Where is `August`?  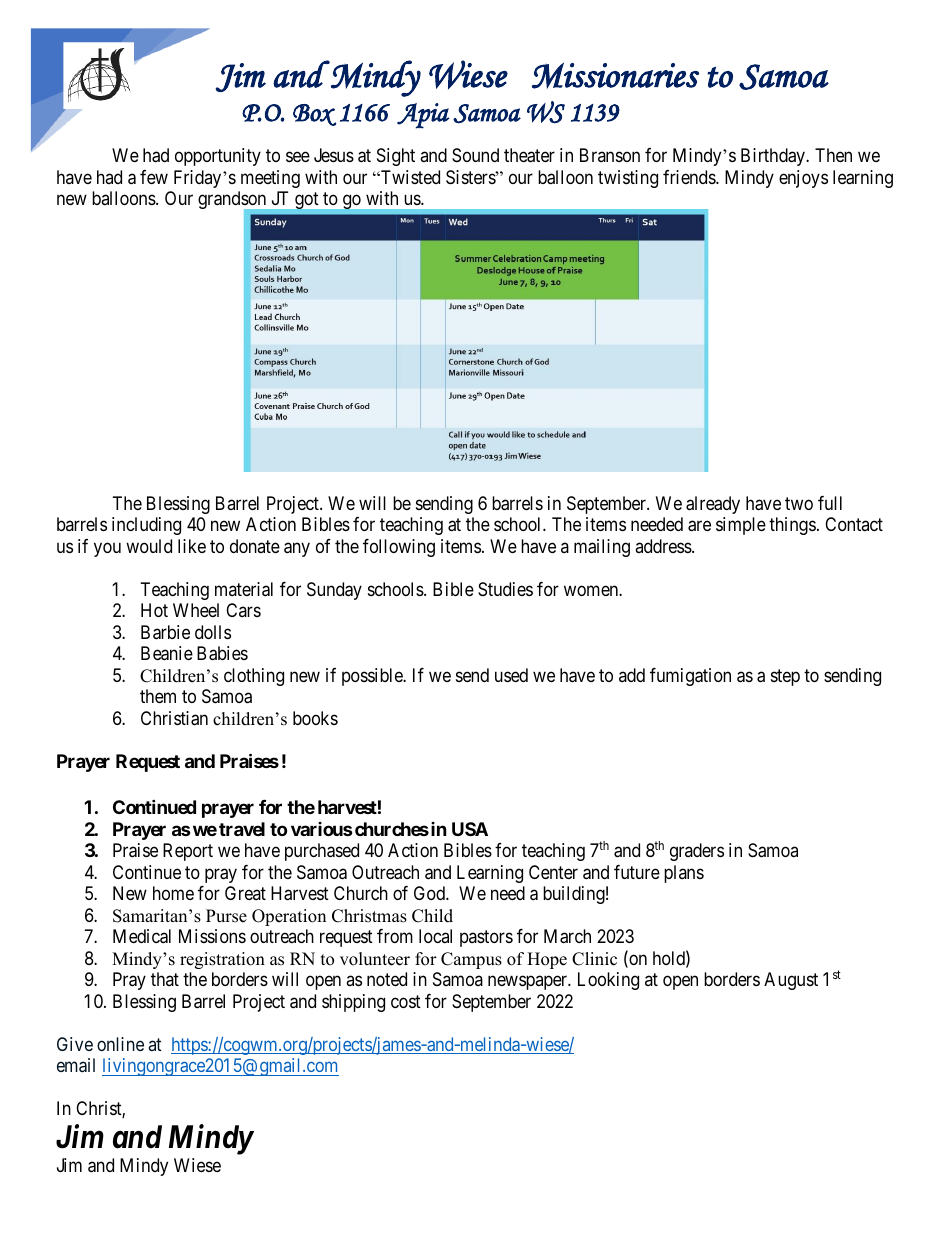 August is located at coordinates (791, 981).
